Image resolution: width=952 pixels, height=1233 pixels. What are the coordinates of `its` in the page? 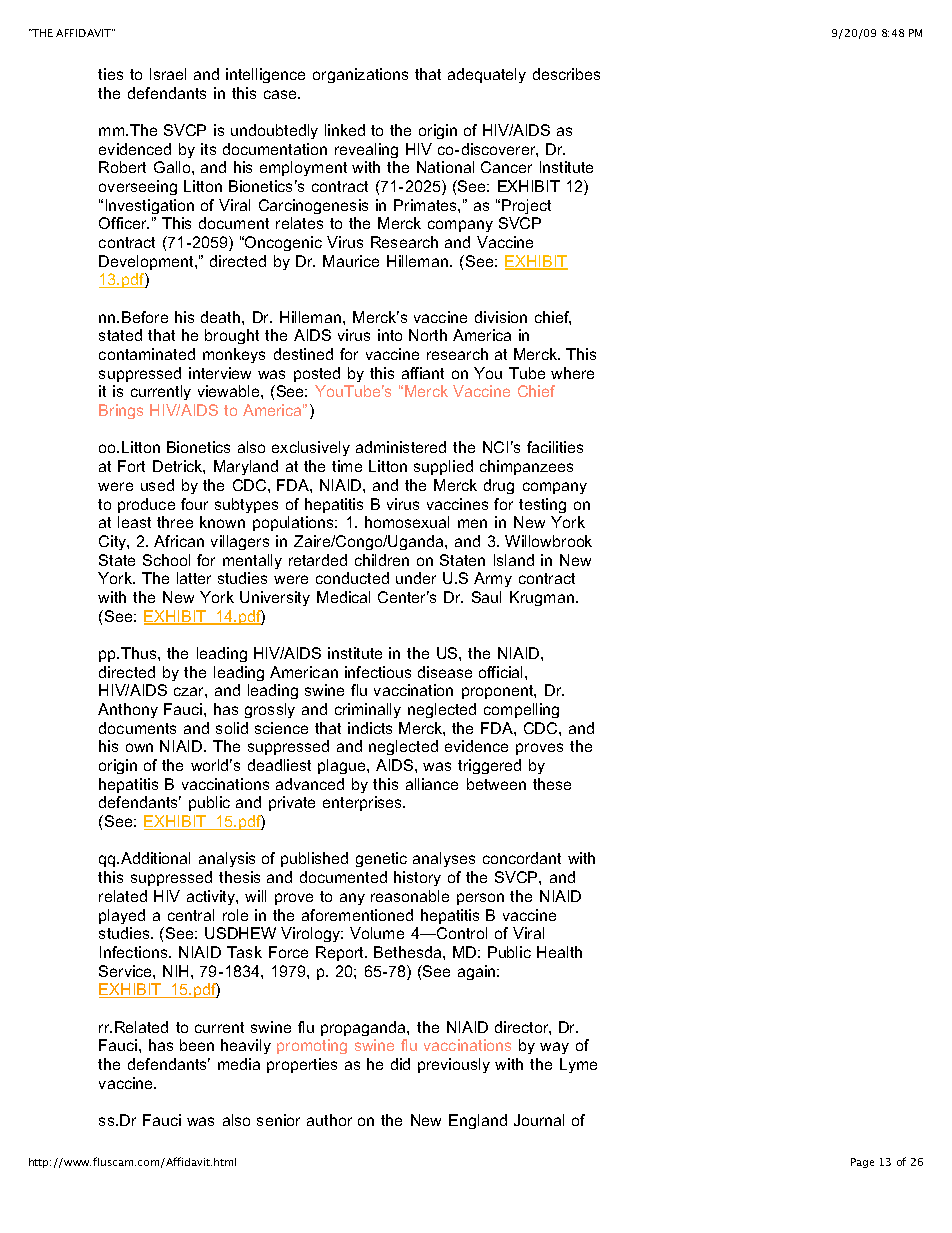 It's located at (208, 149).
